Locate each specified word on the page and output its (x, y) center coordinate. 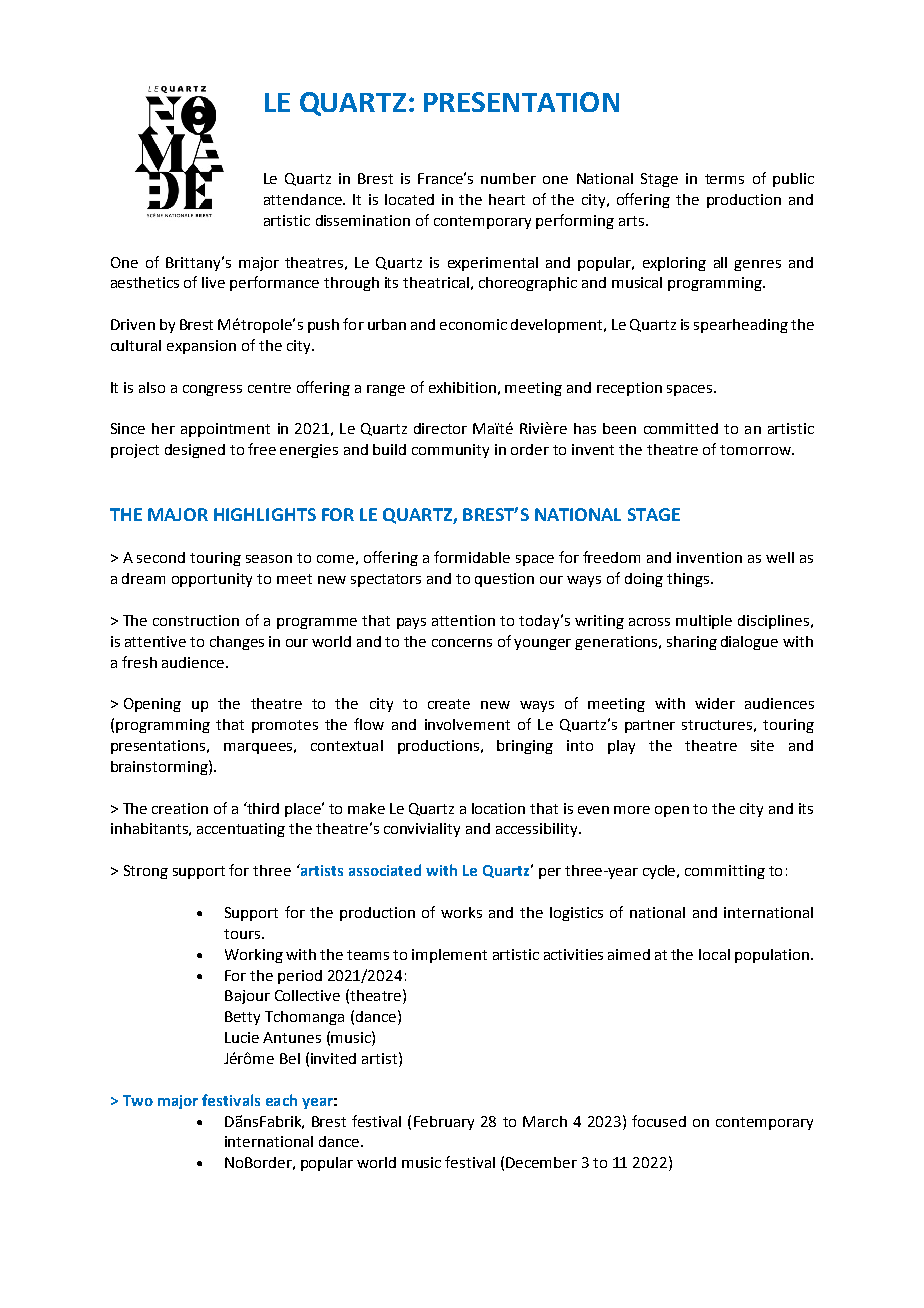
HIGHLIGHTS (265, 514)
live (213, 282)
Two (138, 1100)
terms (724, 179)
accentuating (241, 830)
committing (725, 872)
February (444, 1123)
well (780, 557)
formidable (472, 557)
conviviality (422, 830)
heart (507, 199)
